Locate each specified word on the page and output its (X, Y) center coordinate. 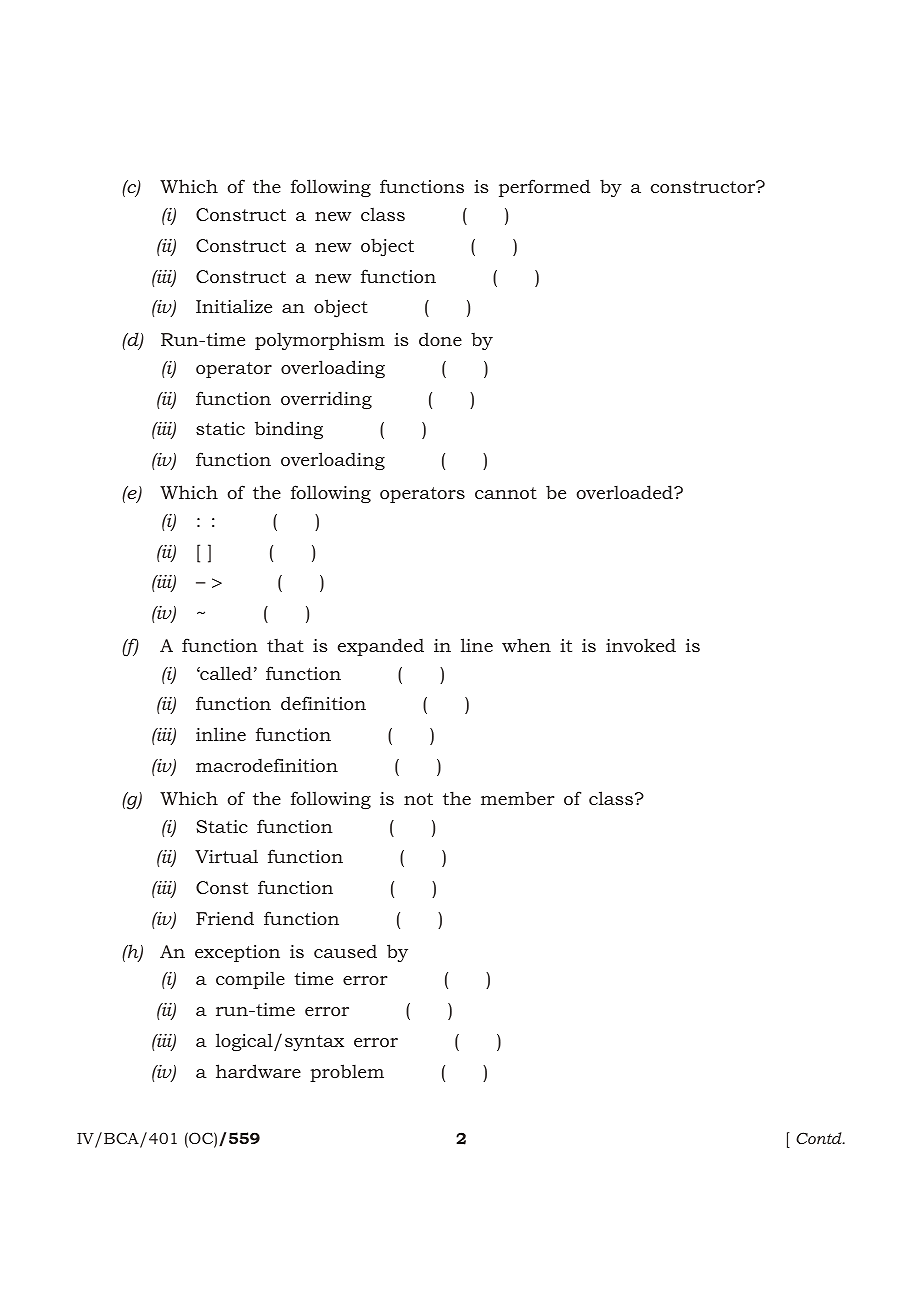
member (518, 798)
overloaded (625, 492)
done (440, 339)
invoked (641, 645)
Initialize (234, 306)
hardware (258, 1071)
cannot (506, 493)
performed (544, 188)
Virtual (226, 856)
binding (289, 430)
